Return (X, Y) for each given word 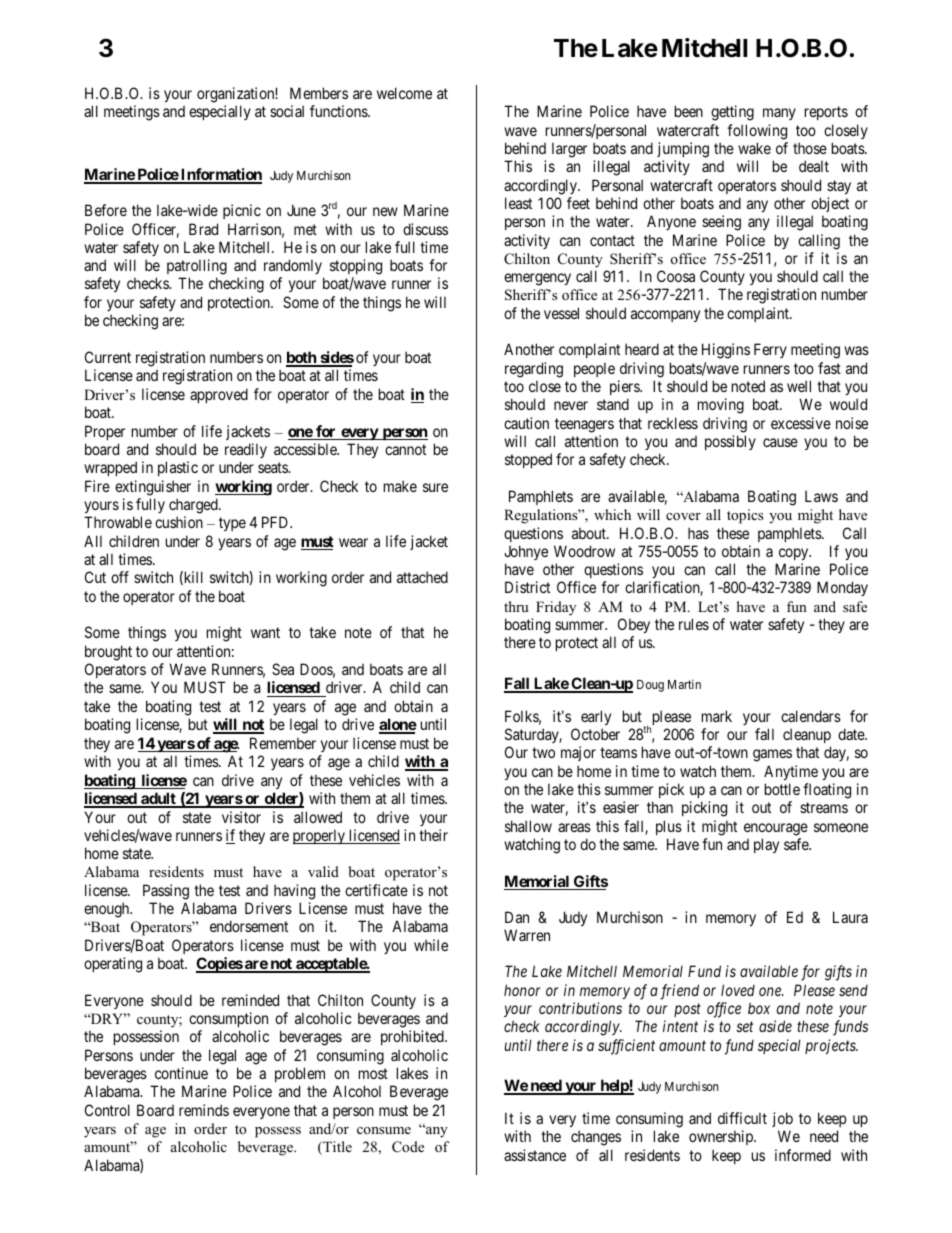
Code (408, 1147)
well (799, 386)
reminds (204, 1110)
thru (516, 606)
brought (108, 653)
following (757, 132)
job (782, 1119)
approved (219, 395)
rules (694, 624)
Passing (166, 892)
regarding (534, 370)
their (433, 835)
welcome (404, 93)
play (766, 845)
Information (220, 175)
